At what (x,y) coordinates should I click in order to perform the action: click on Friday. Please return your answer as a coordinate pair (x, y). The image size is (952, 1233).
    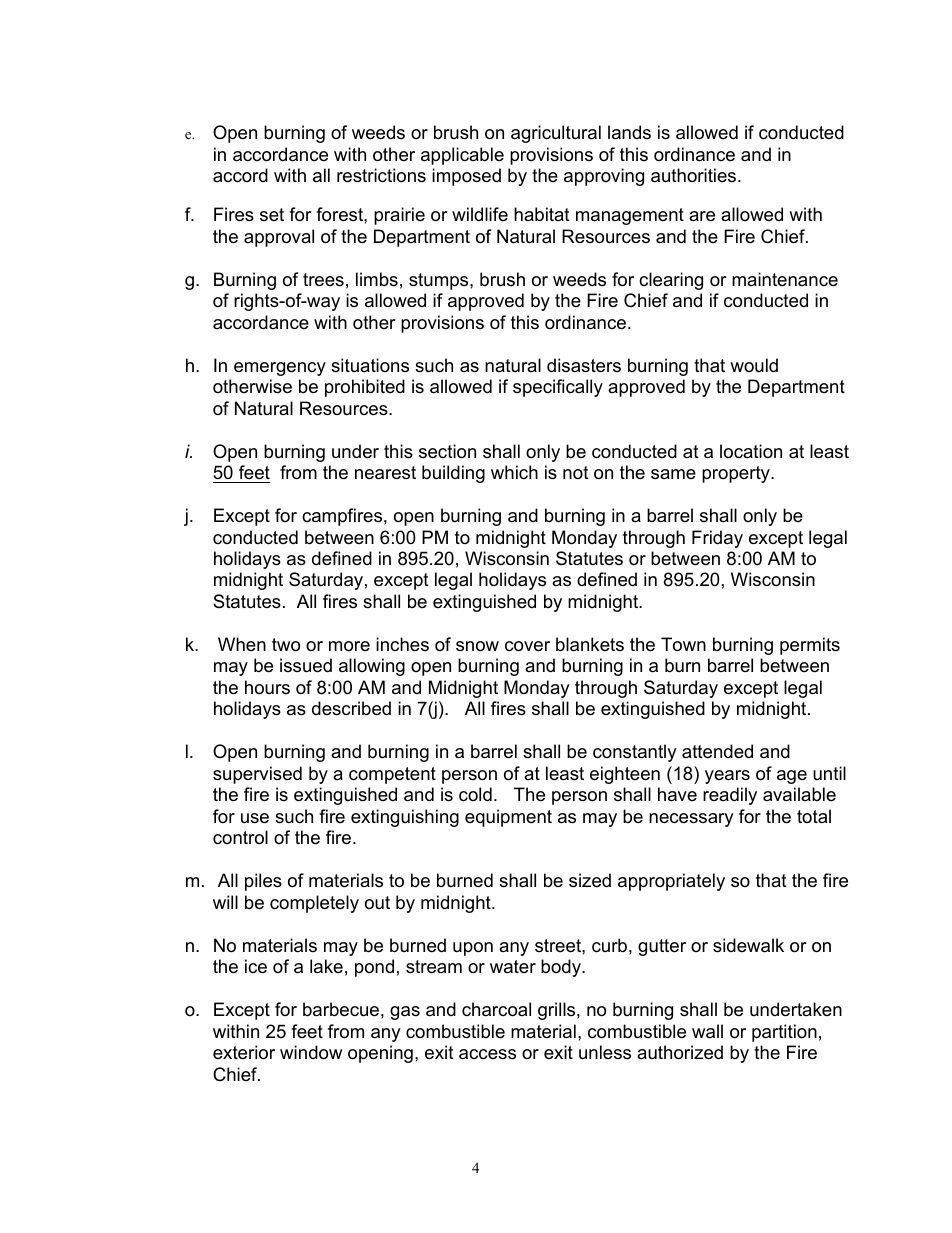
    Looking at the image, I should click on (717, 539).
